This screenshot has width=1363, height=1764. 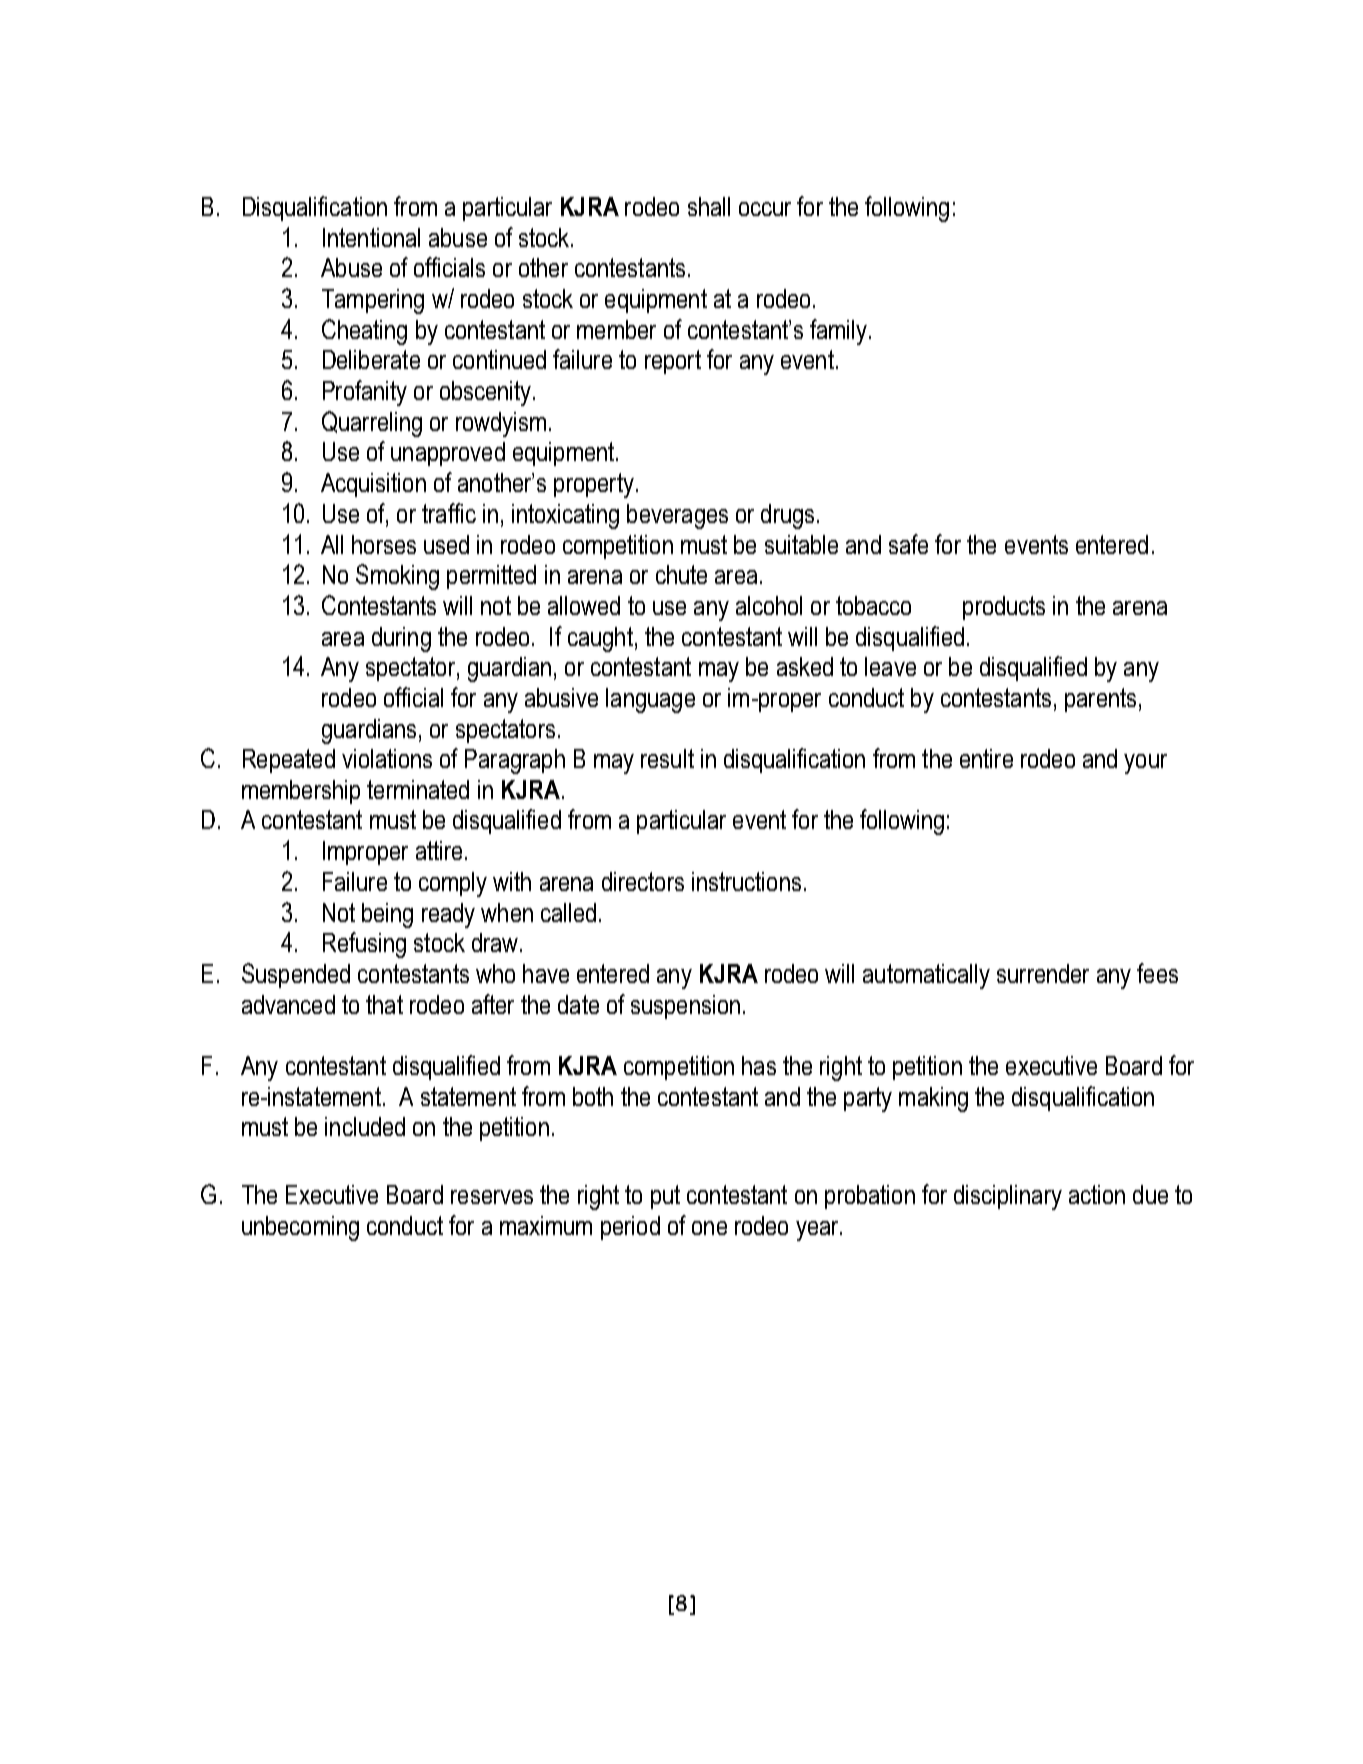 I want to click on action, so click(x=1097, y=1194).
